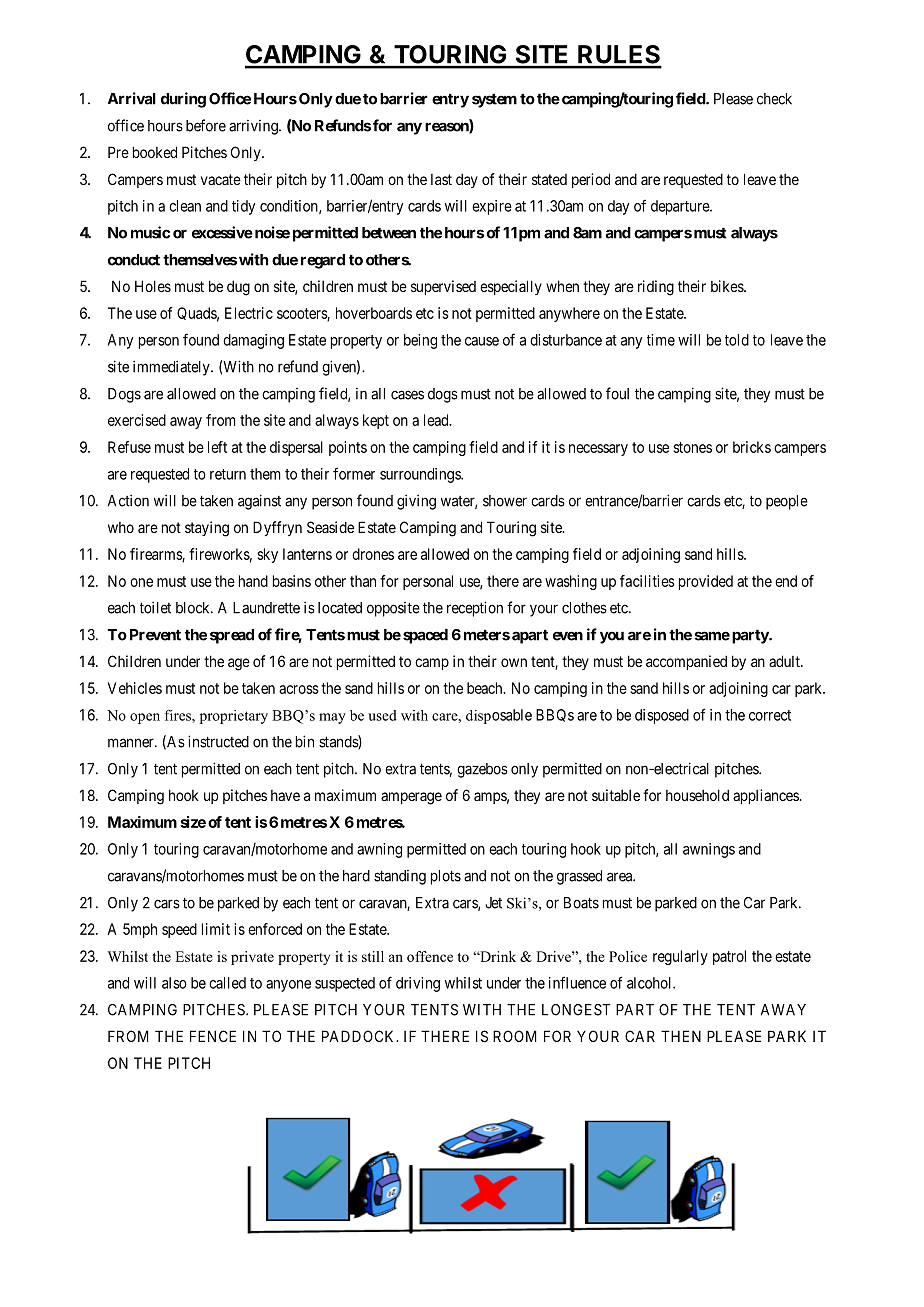 The image size is (924, 1307). What do you see at coordinates (206, 125) in the page?
I see `before` at bounding box center [206, 125].
